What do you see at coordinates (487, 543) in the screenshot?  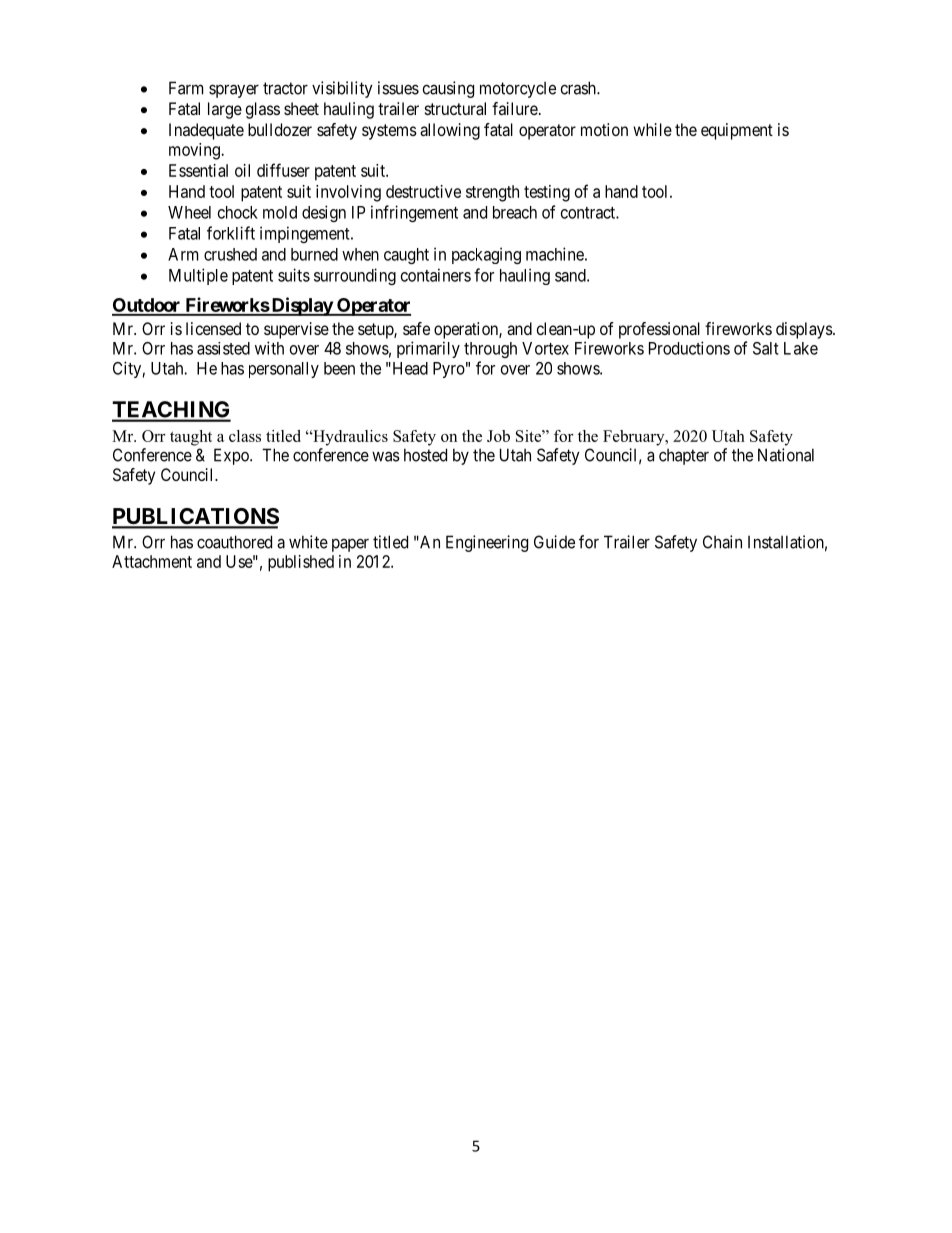 I see `Engineering` at bounding box center [487, 543].
